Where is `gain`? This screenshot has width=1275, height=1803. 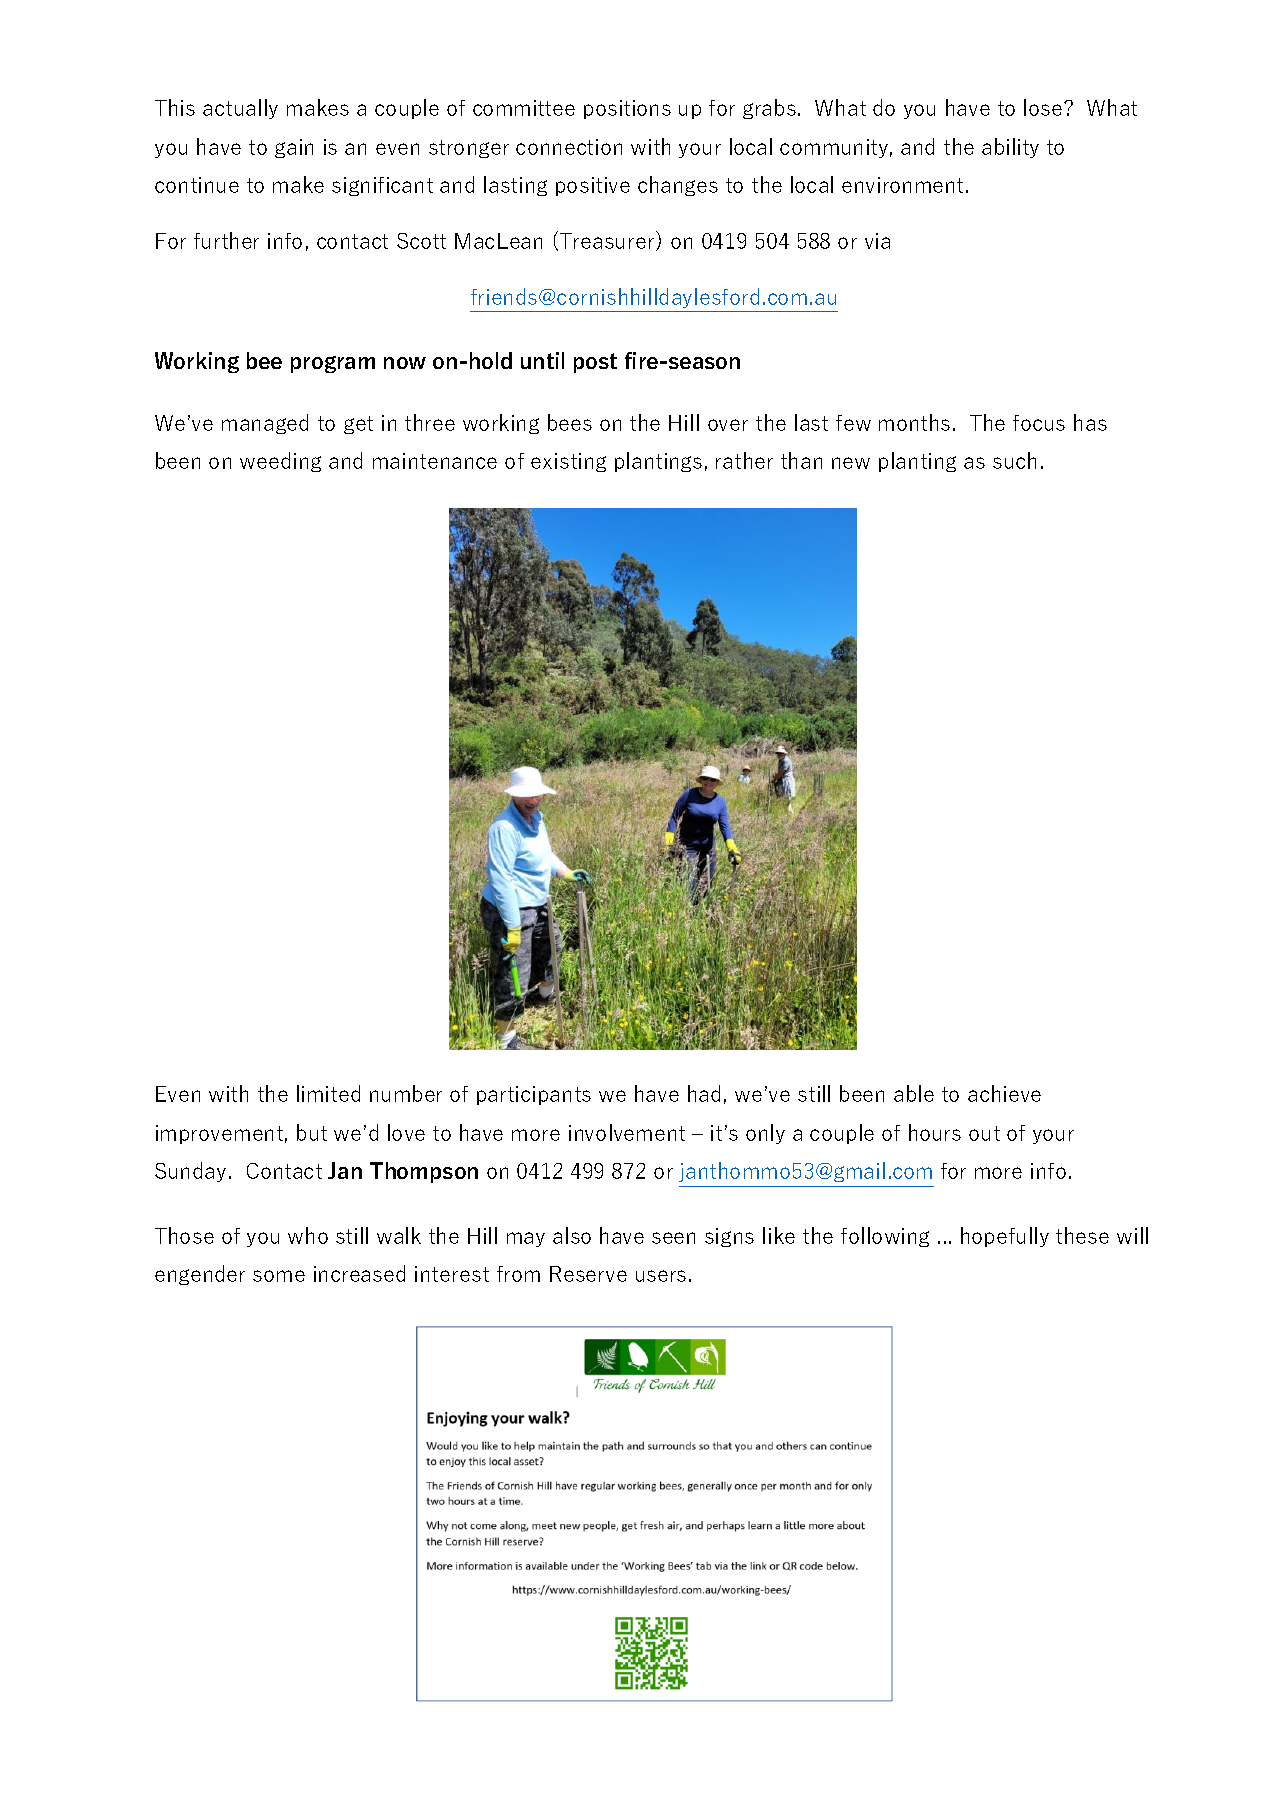
gain is located at coordinates (294, 148).
